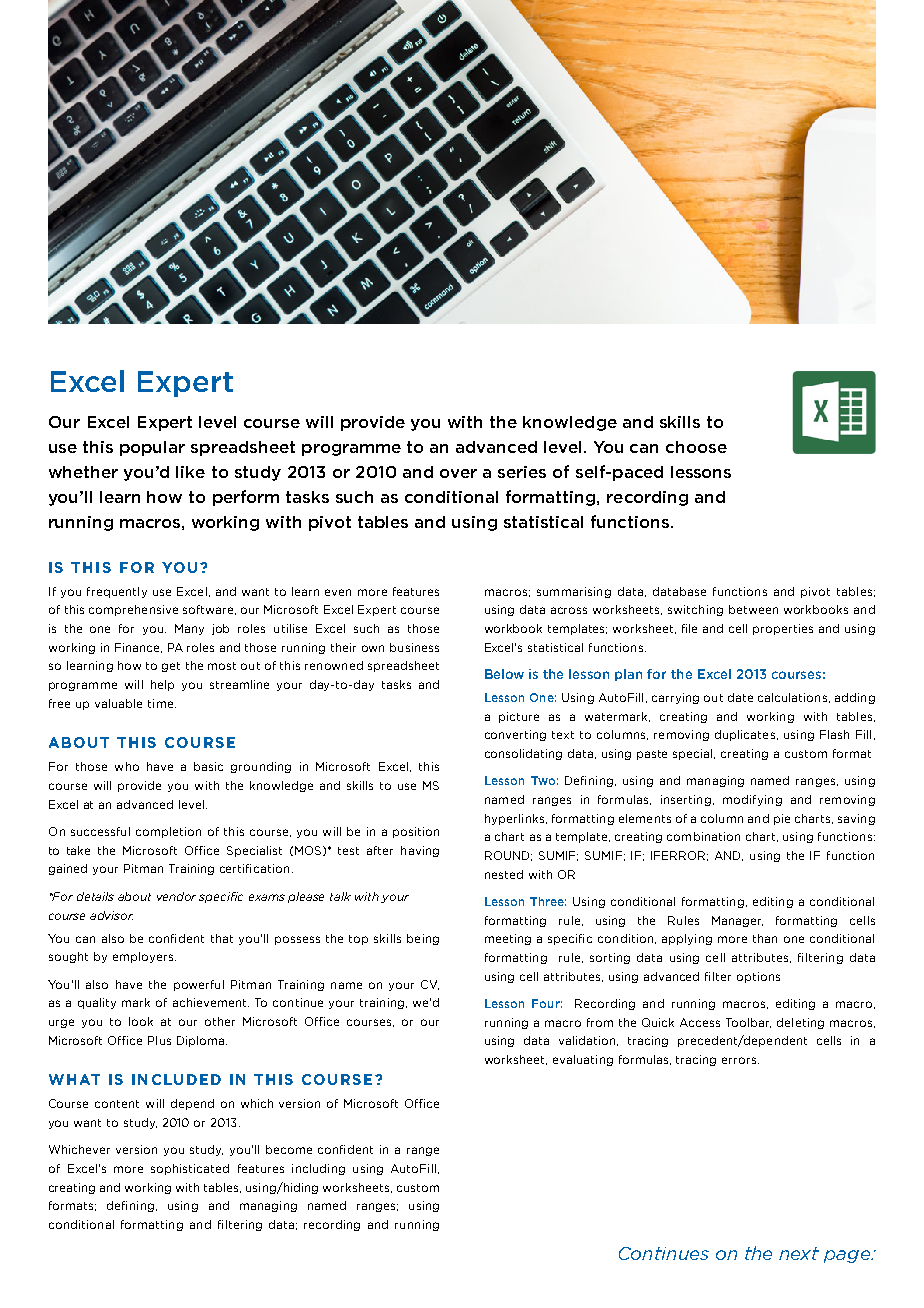 This screenshot has height=1308, width=924. Describe the element at coordinates (190, 472) in the screenshot. I see `like` at that location.
